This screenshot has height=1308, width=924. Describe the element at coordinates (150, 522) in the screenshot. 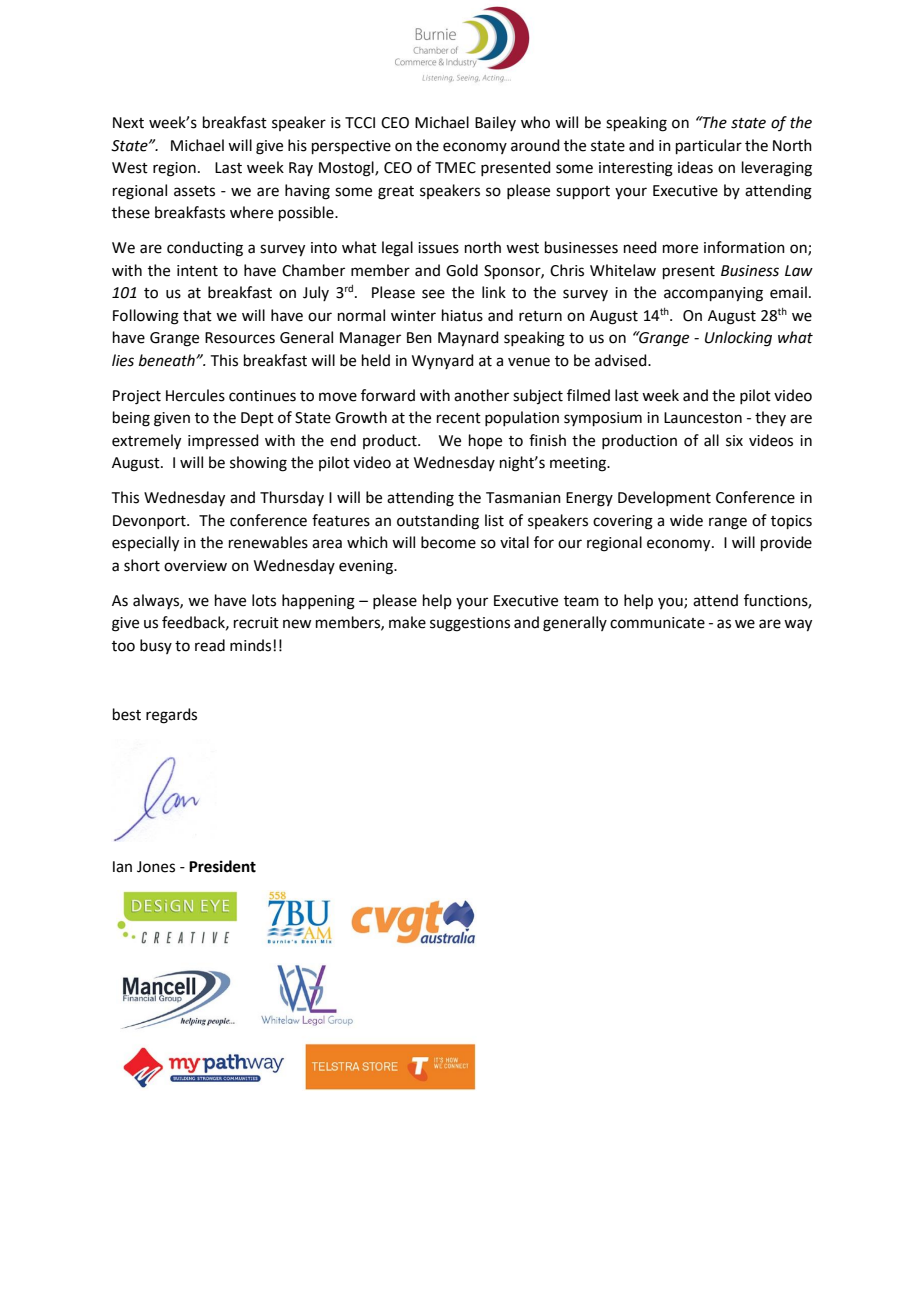

I see `Devonport` at that location.
